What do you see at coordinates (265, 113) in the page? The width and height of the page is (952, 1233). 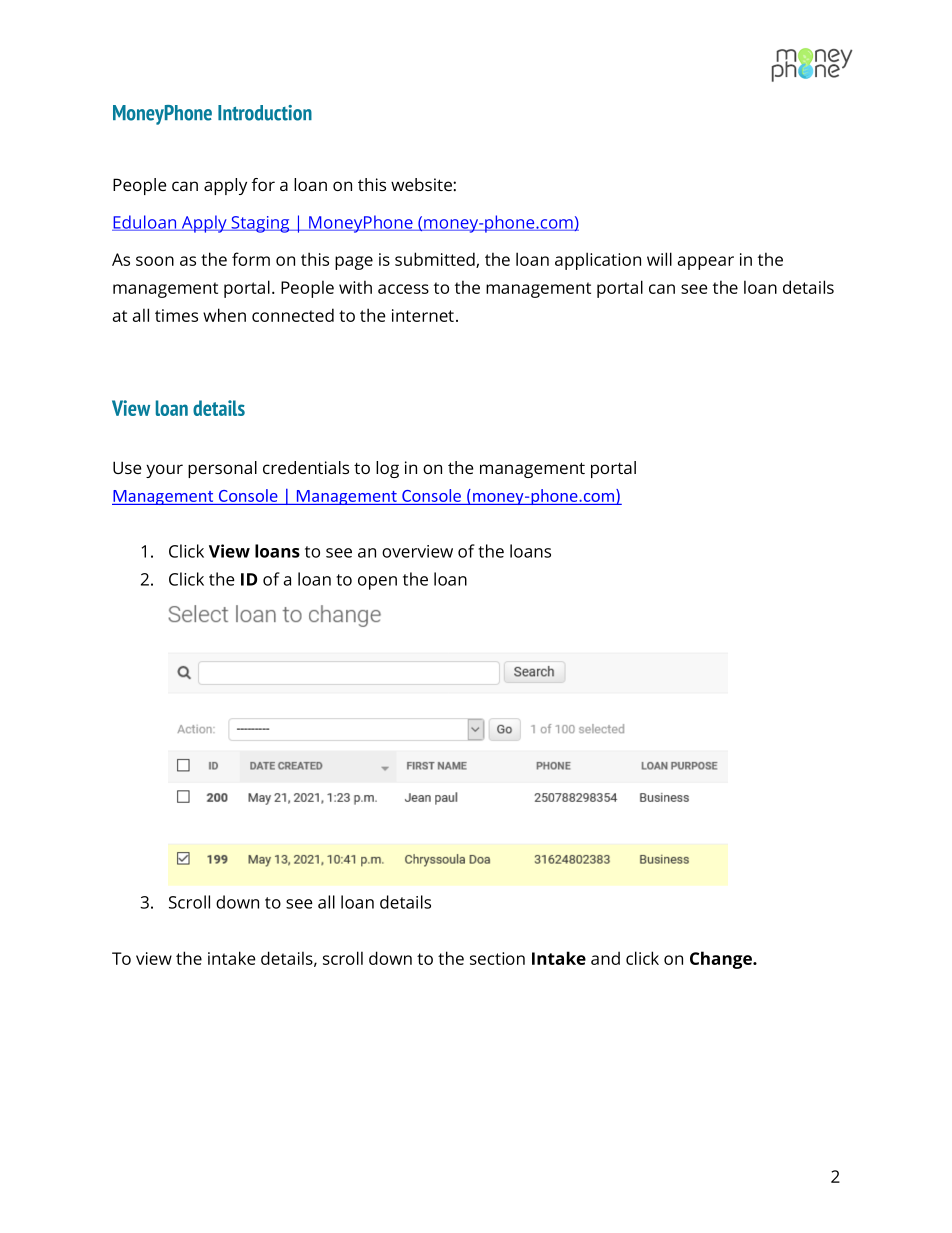 I see `Introduction` at bounding box center [265, 113].
